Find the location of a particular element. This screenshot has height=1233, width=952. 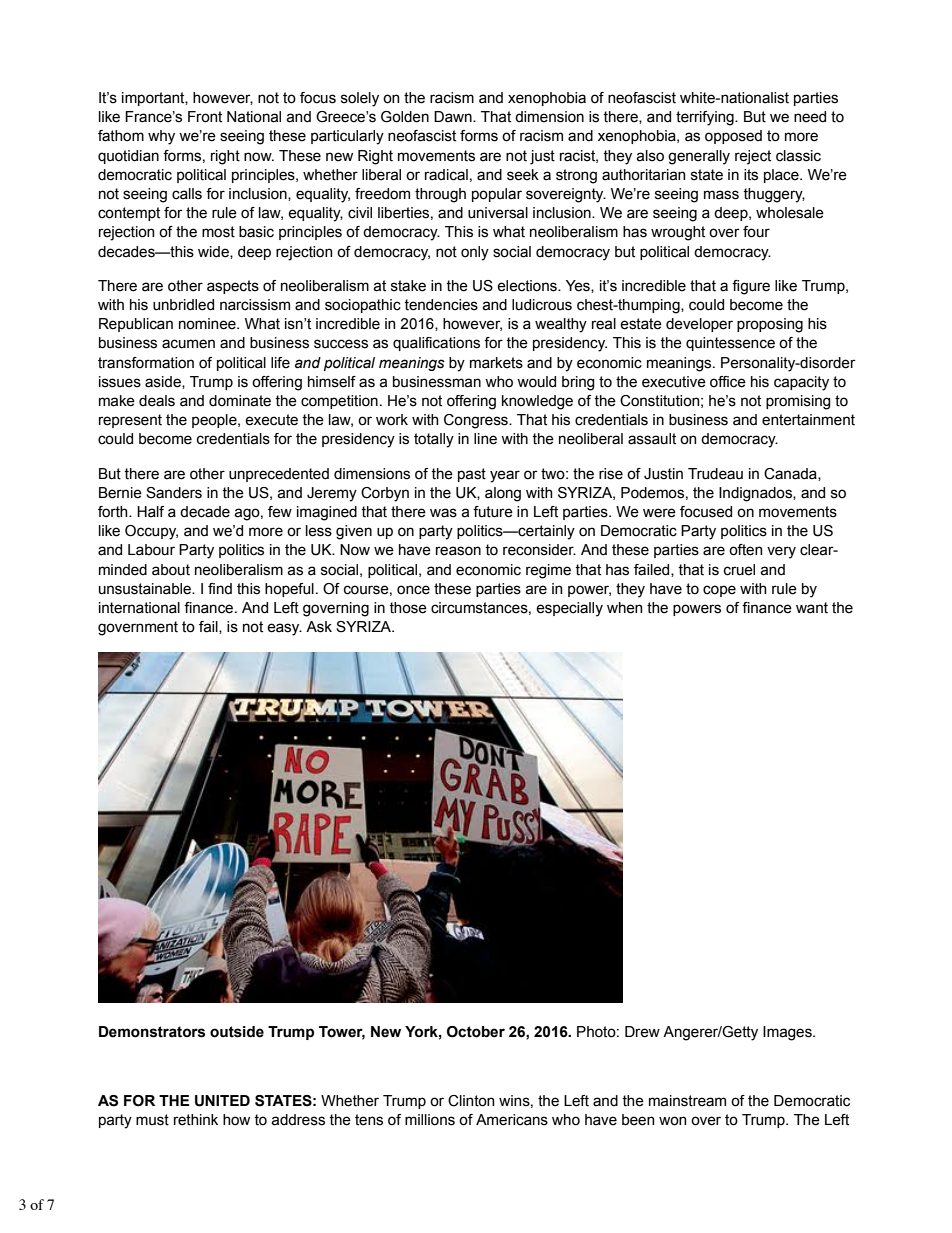

line is located at coordinates (485, 439).
